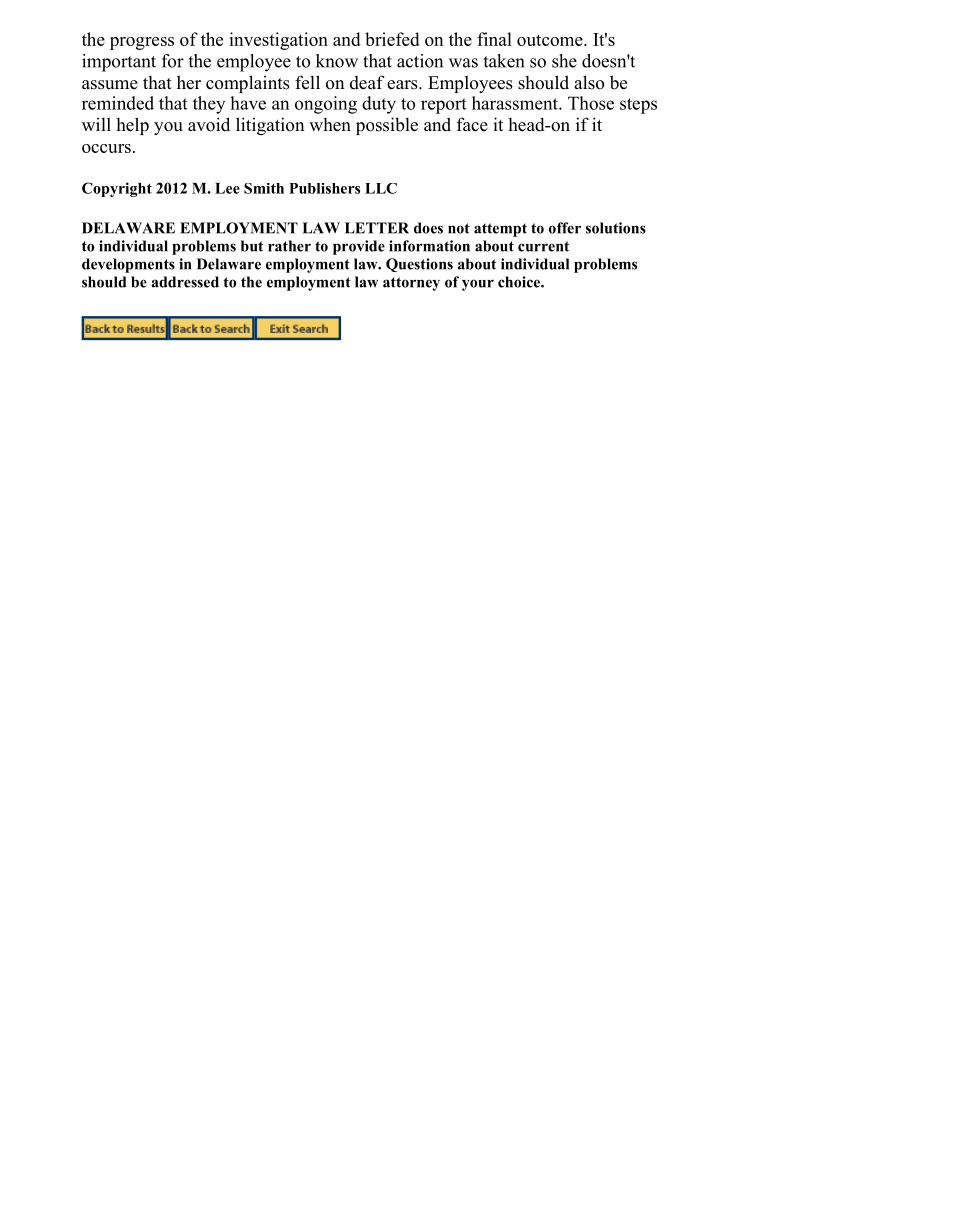 The image size is (980, 1209). What do you see at coordinates (142, 43) in the screenshot?
I see `progress` at bounding box center [142, 43].
